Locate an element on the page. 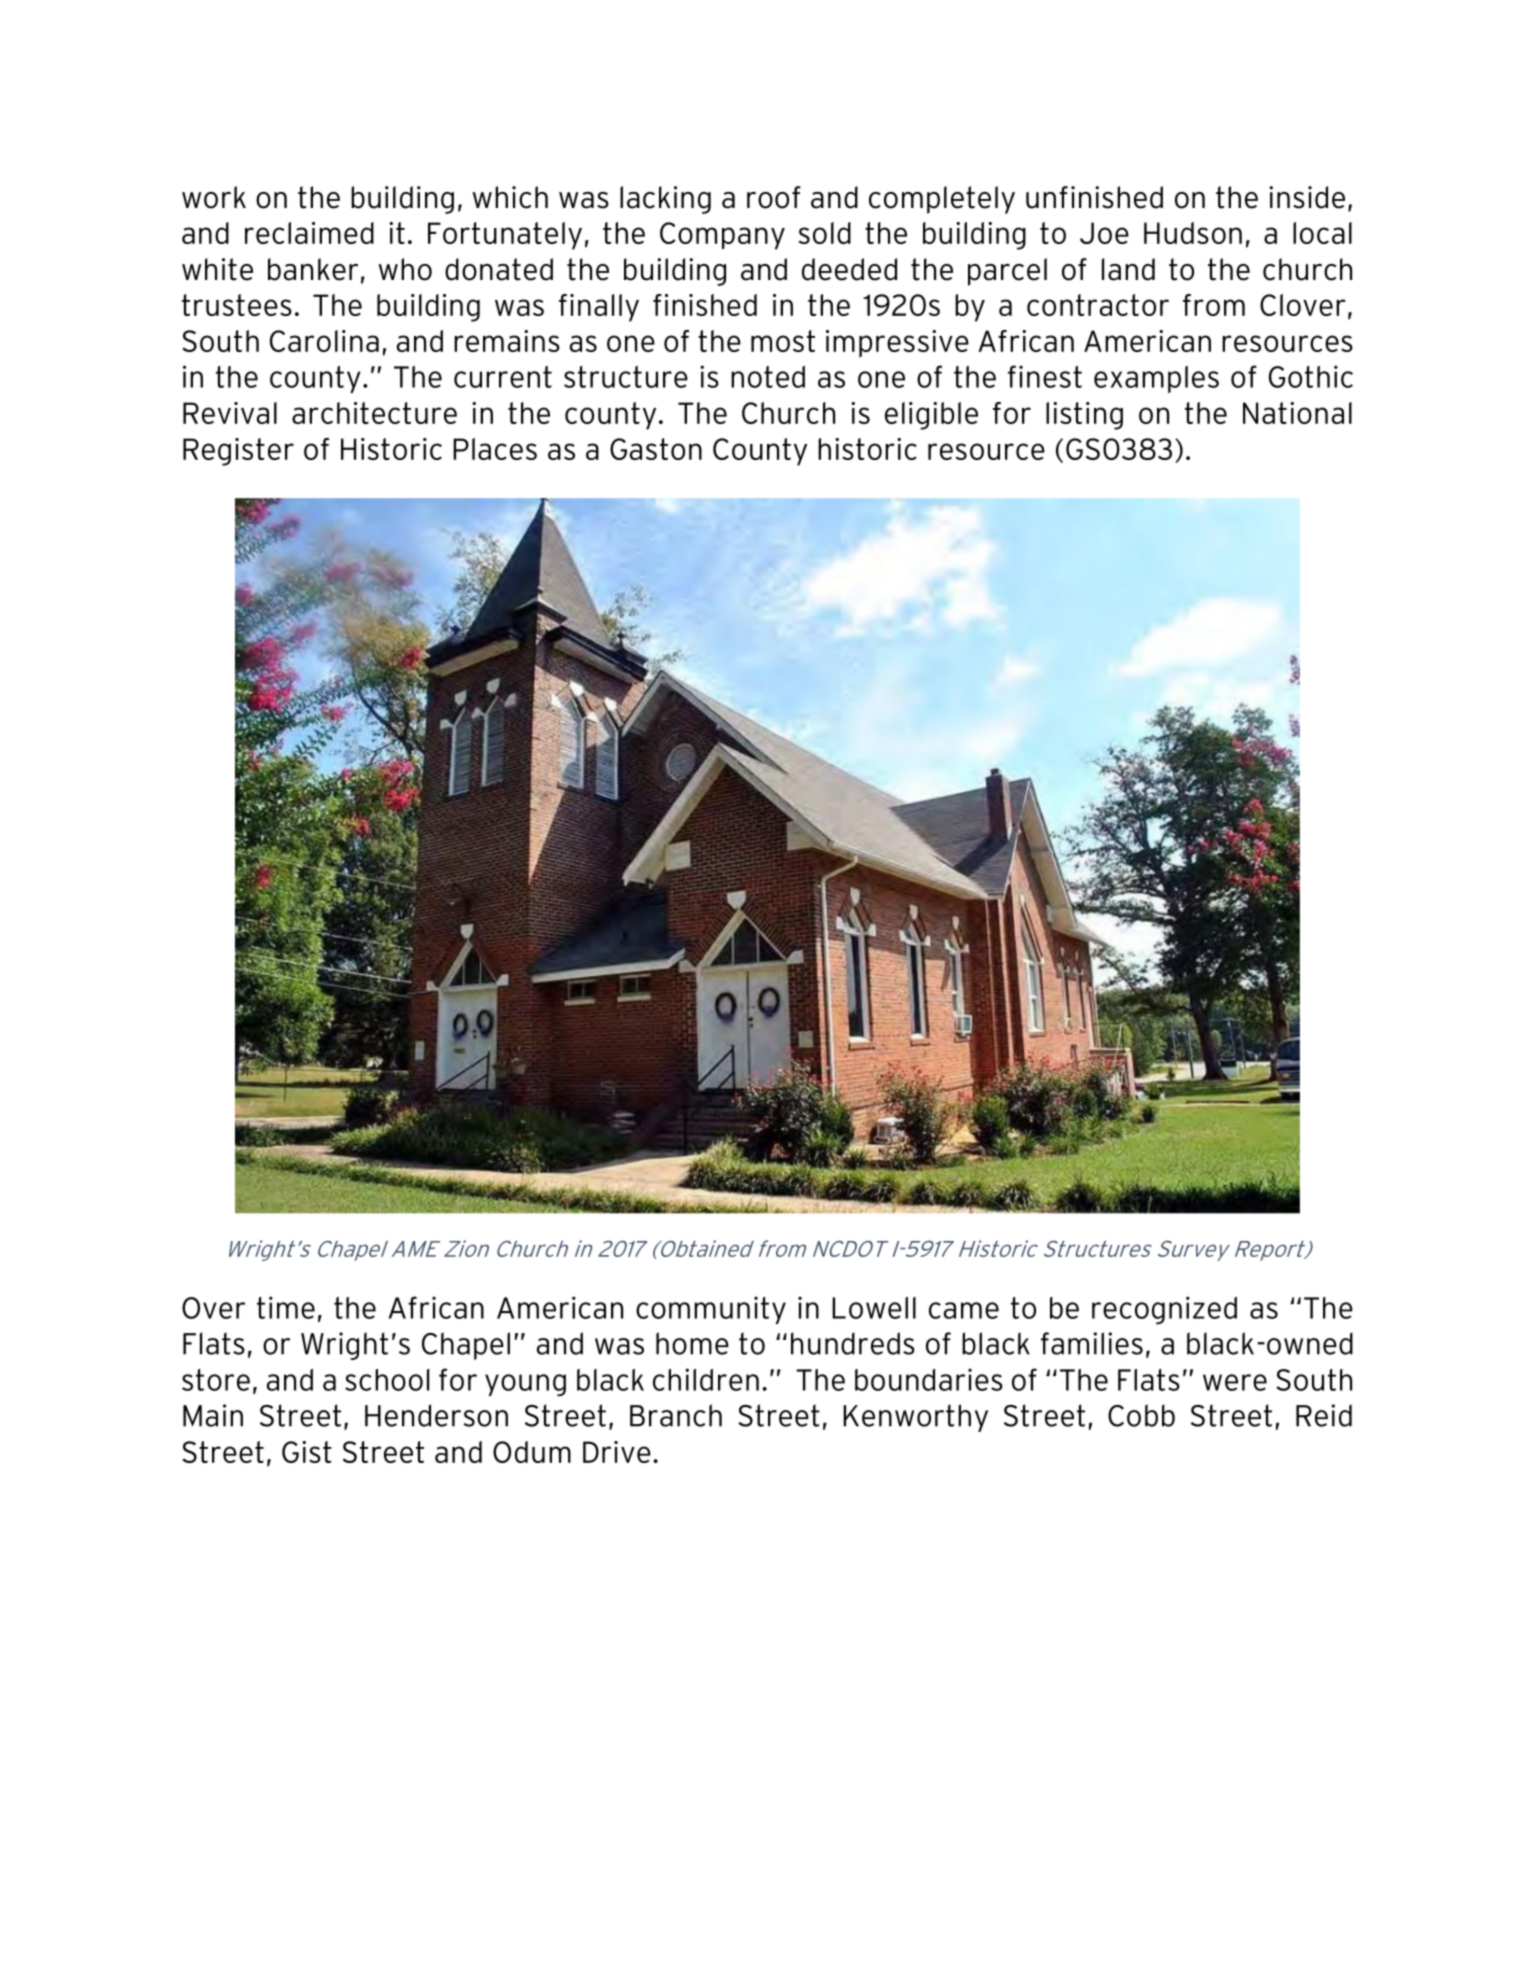  time is located at coordinates (286, 1307).
